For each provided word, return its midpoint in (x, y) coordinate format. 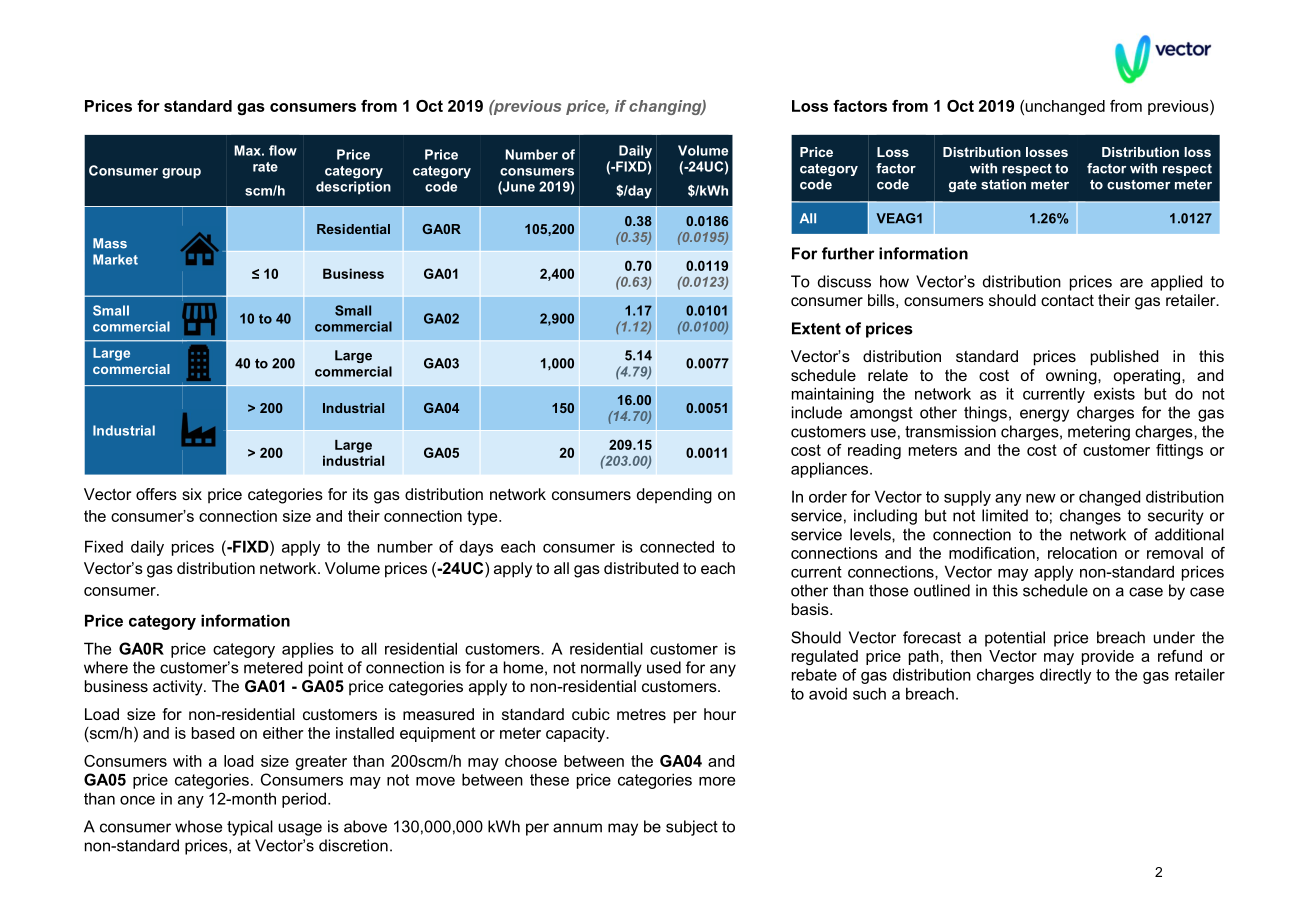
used (664, 667)
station (1003, 184)
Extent (816, 328)
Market (115, 259)
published (1124, 358)
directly (1065, 676)
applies (308, 650)
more (717, 781)
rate (265, 167)
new (1041, 498)
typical (250, 828)
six (192, 494)
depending (674, 496)
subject (692, 828)
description (353, 188)
